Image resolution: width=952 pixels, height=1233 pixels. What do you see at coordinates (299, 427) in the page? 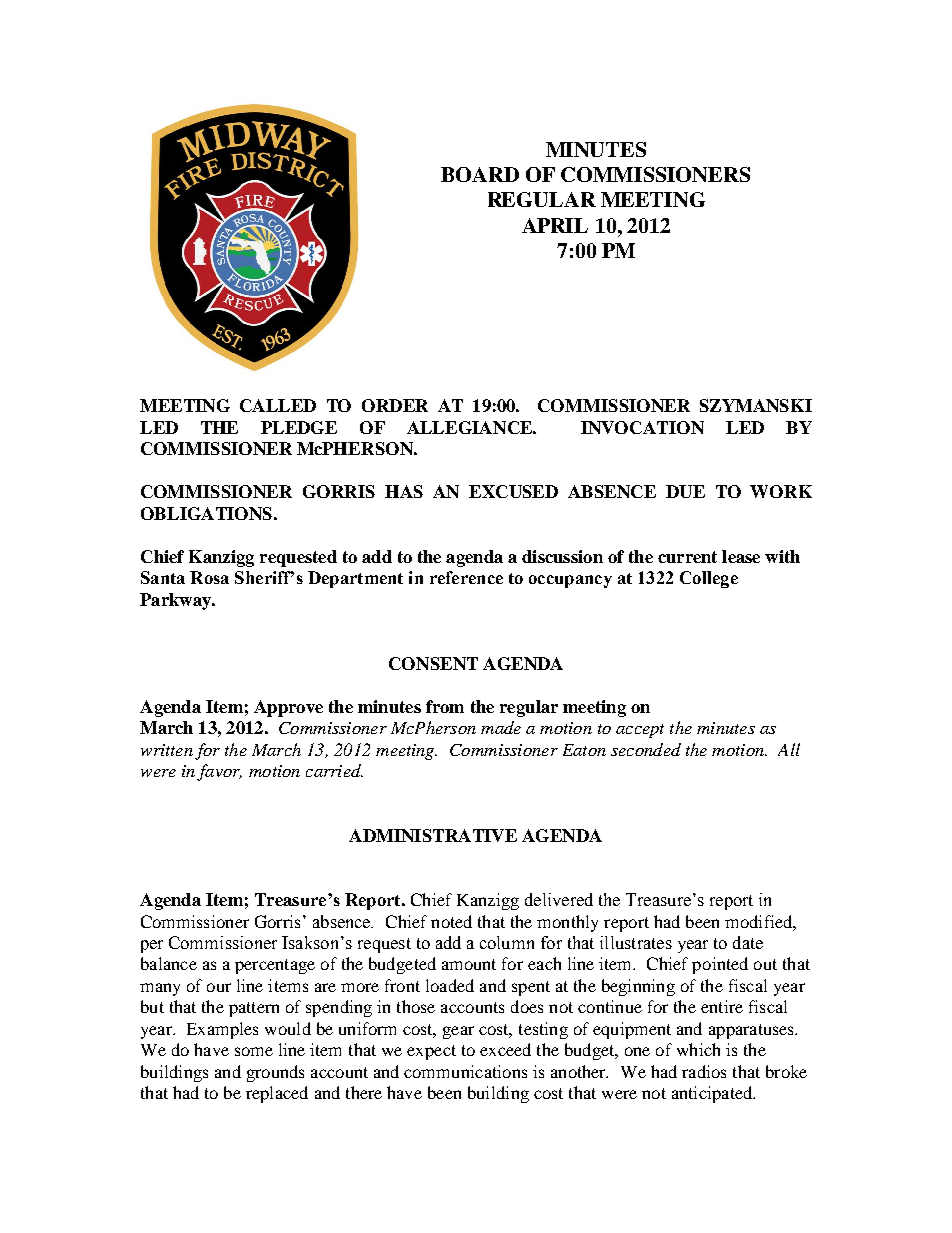
I see `PLEDGE` at bounding box center [299, 427].
